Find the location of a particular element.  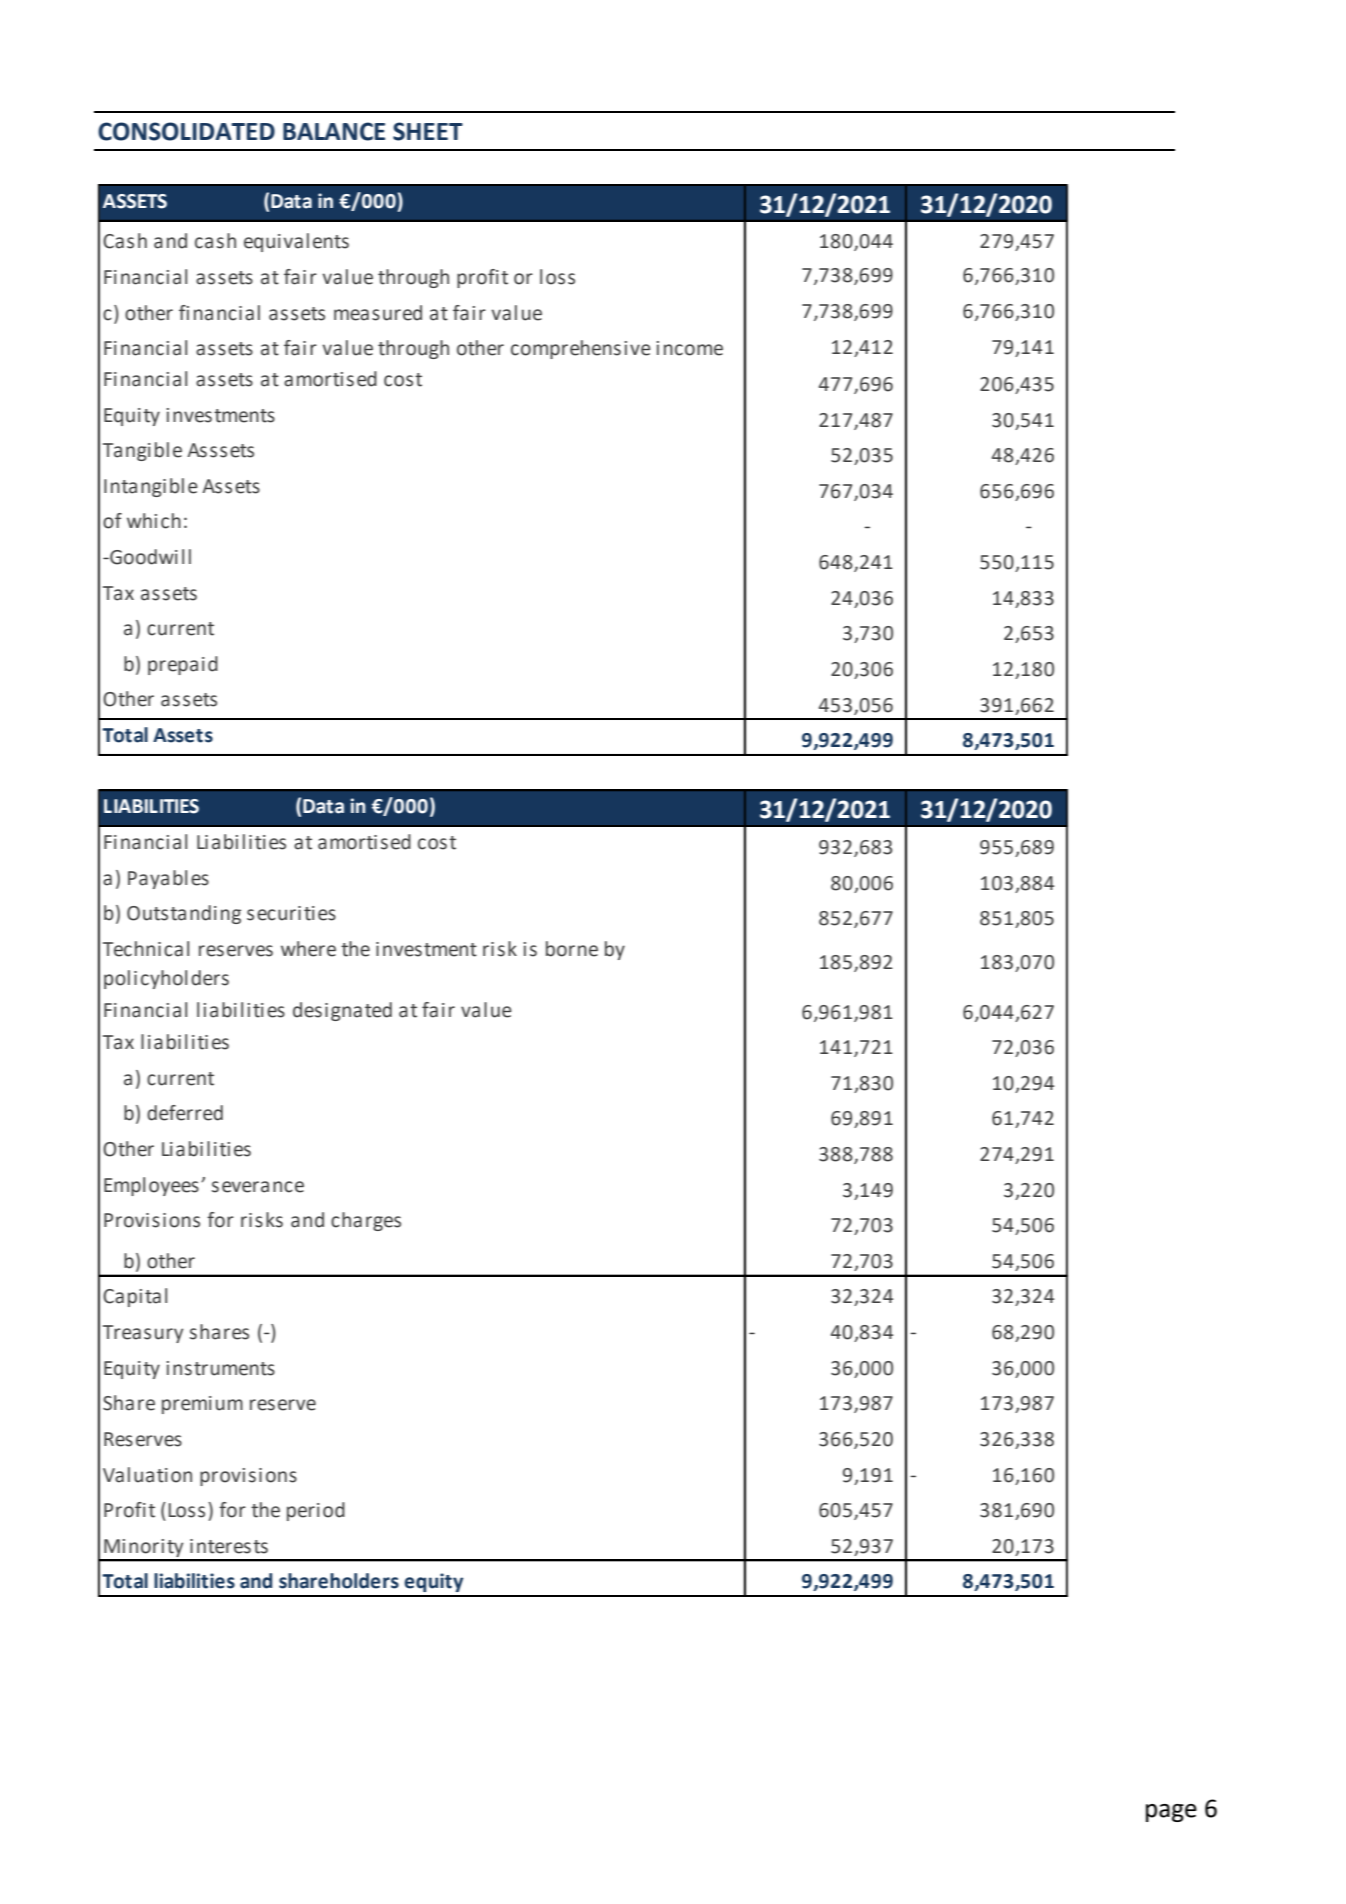

comprehensive is located at coordinates (581, 349).
